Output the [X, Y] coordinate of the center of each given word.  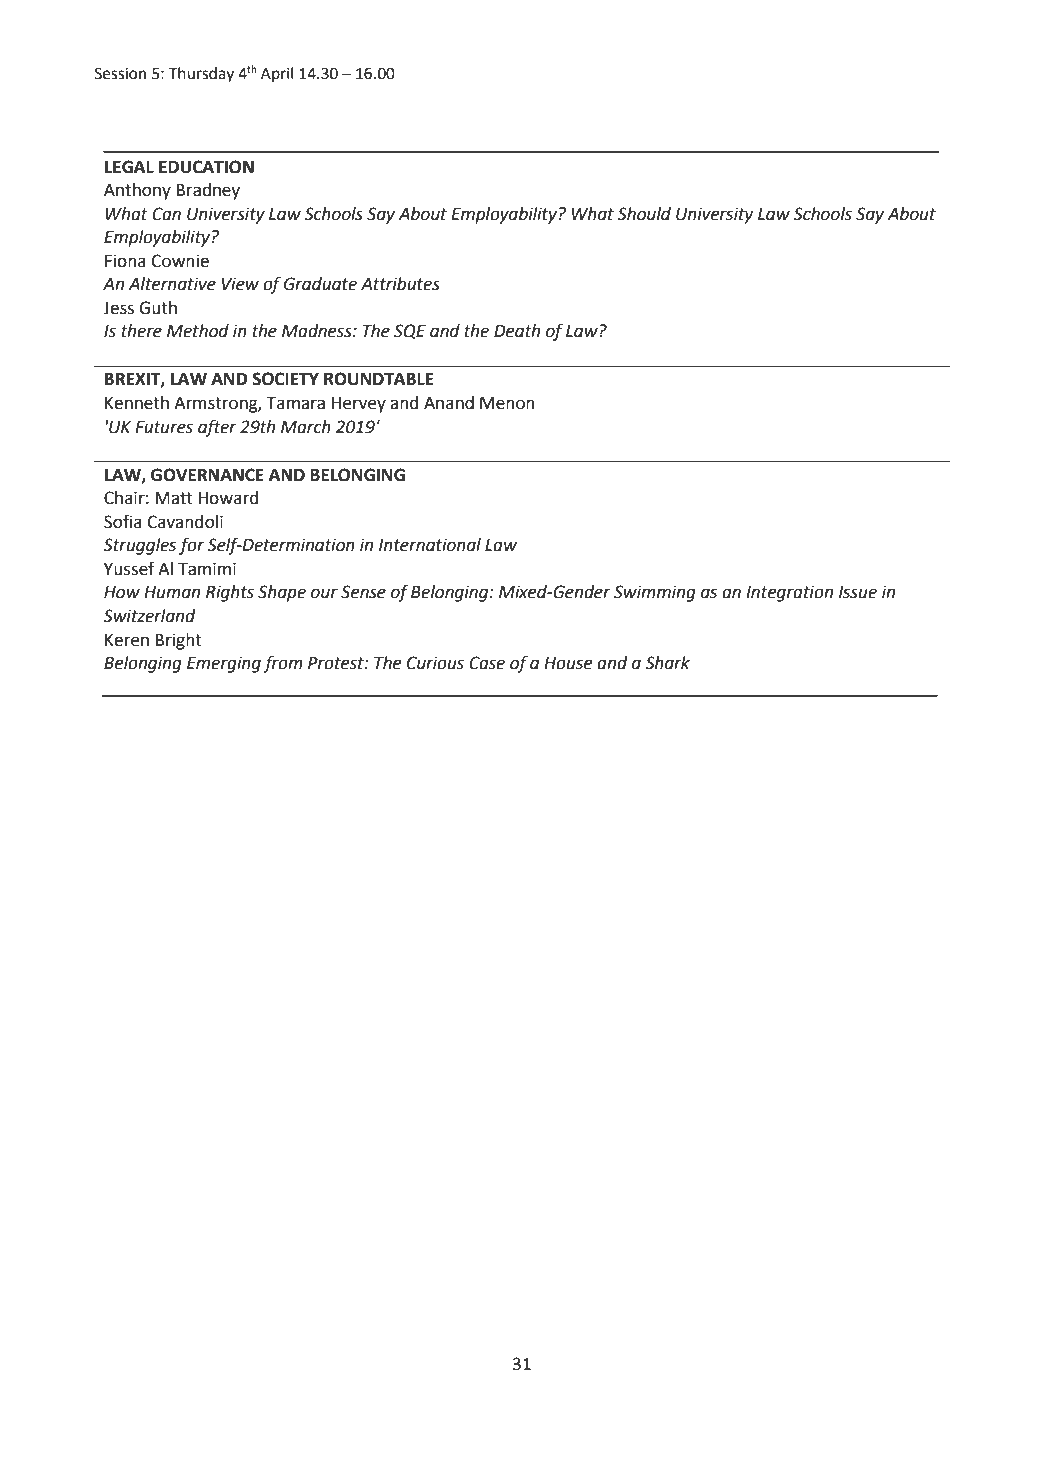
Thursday [201, 75]
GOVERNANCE [207, 475]
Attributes [400, 284]
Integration [789, 593]
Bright [179, 641]
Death [517, 331]
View [240, 284]
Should [644, 214]
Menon [507, 403]
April [277, 74]
